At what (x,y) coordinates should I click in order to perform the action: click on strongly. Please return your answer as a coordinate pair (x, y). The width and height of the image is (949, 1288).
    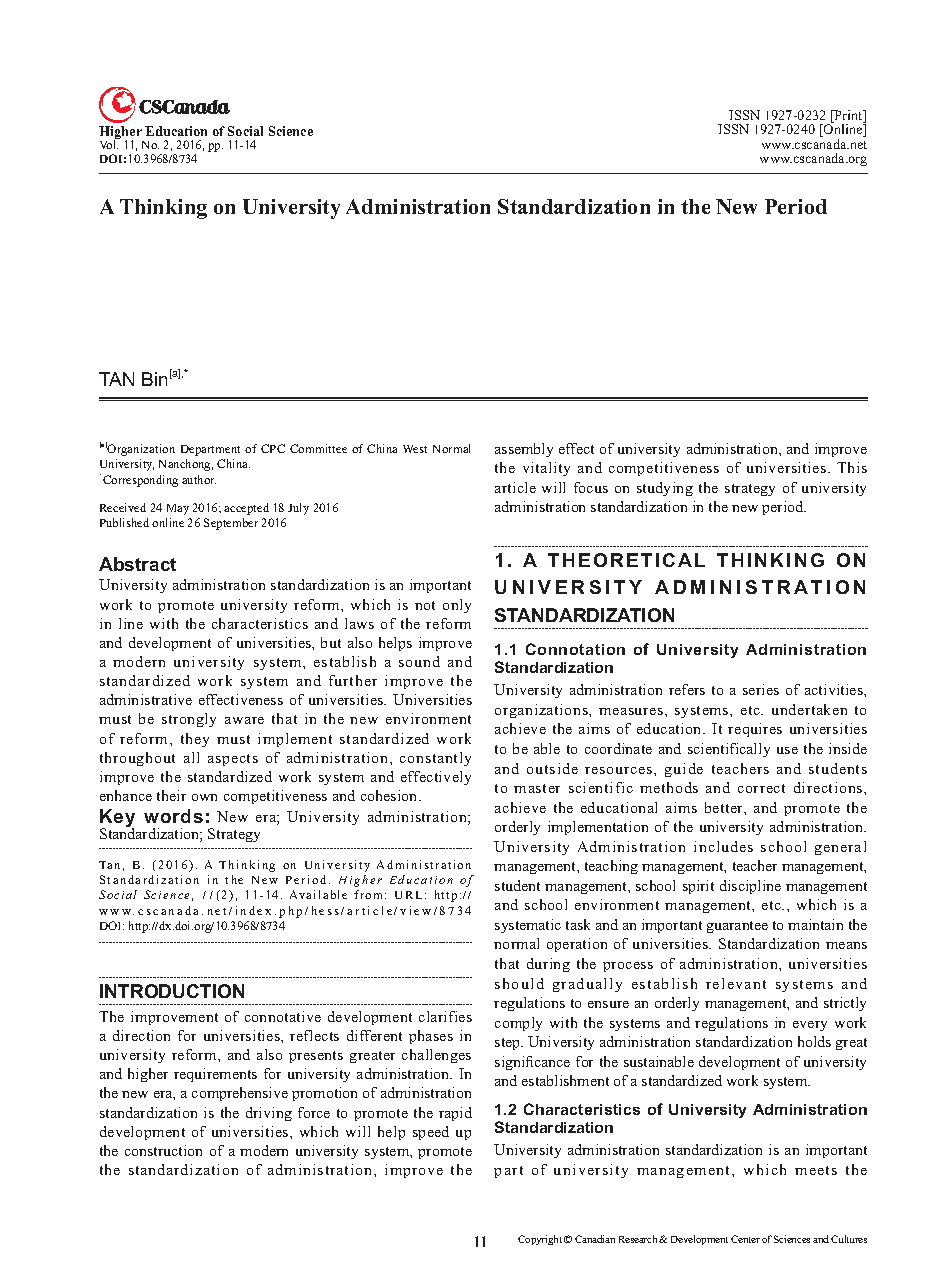
    Looking at the image, I should click on (189, 720).
